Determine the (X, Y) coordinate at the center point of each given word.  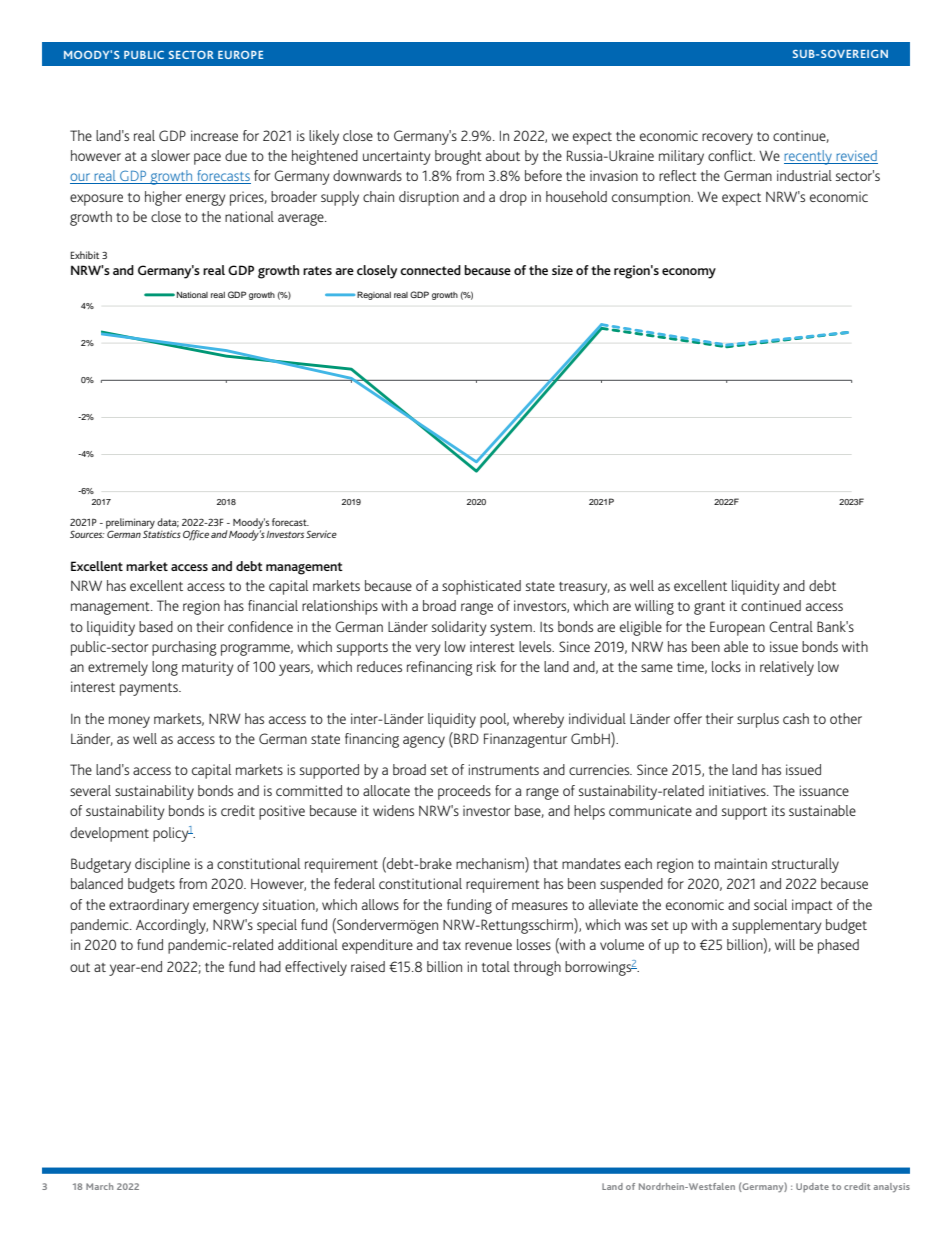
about (503, 155)
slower (170, 155)
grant (709, 608)
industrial (804, 175)
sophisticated (481, 587)
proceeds (464, 792)
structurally (805, 865)
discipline (162, 865)
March (99, 1186)
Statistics (162, 533)
